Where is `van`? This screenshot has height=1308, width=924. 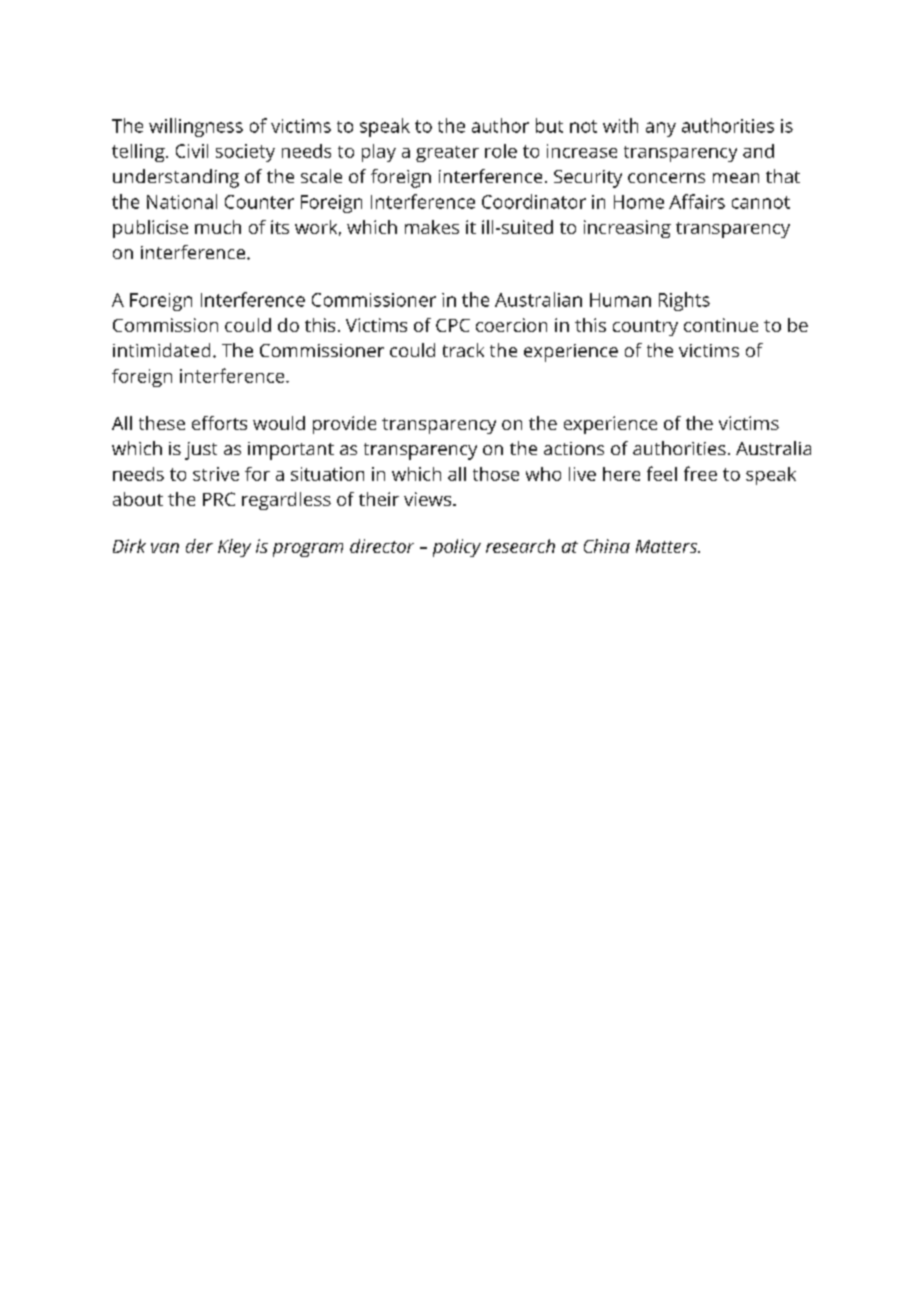
van is located at coordinates (165, 548).
